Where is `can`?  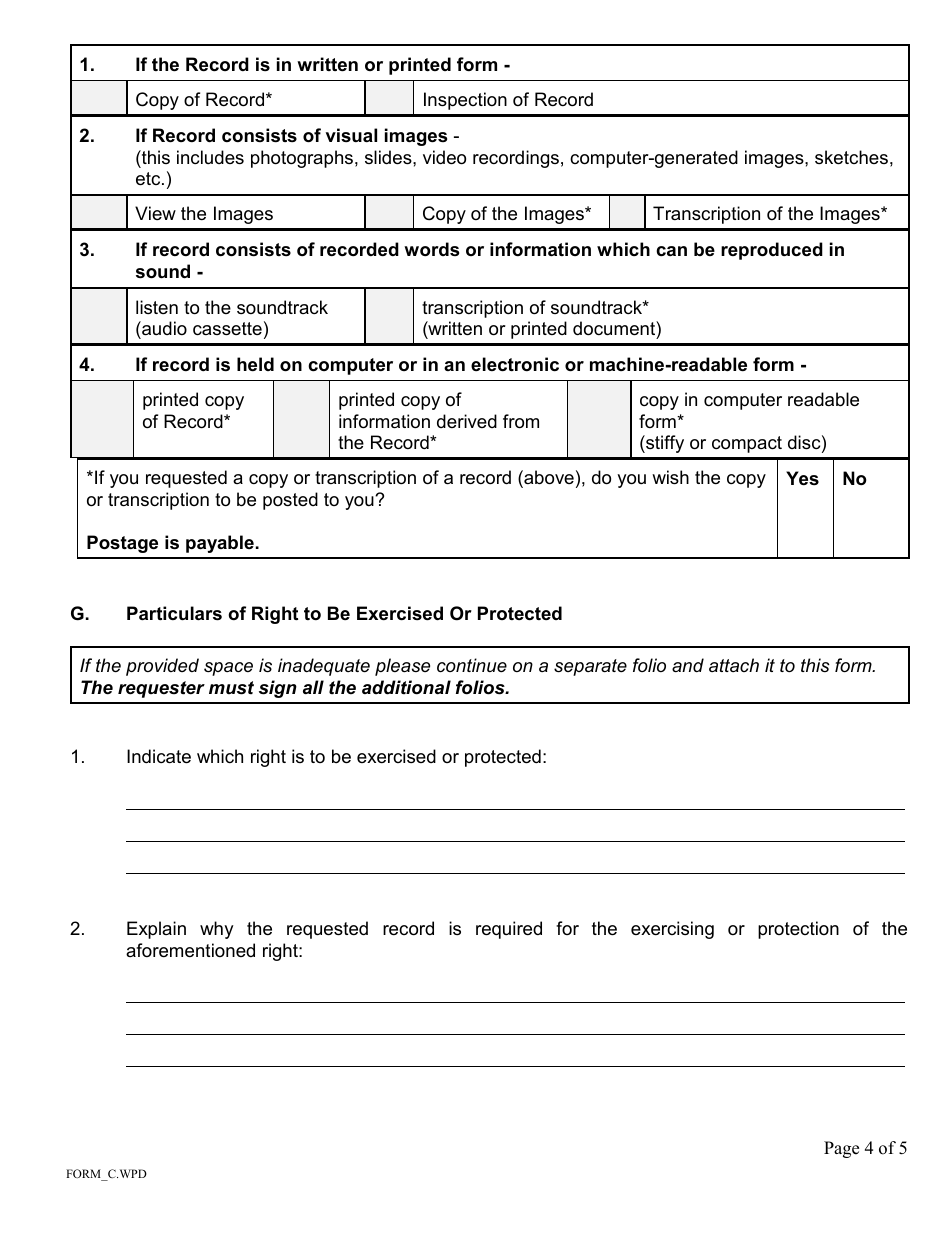
can is located at coordinates (671, 251).
